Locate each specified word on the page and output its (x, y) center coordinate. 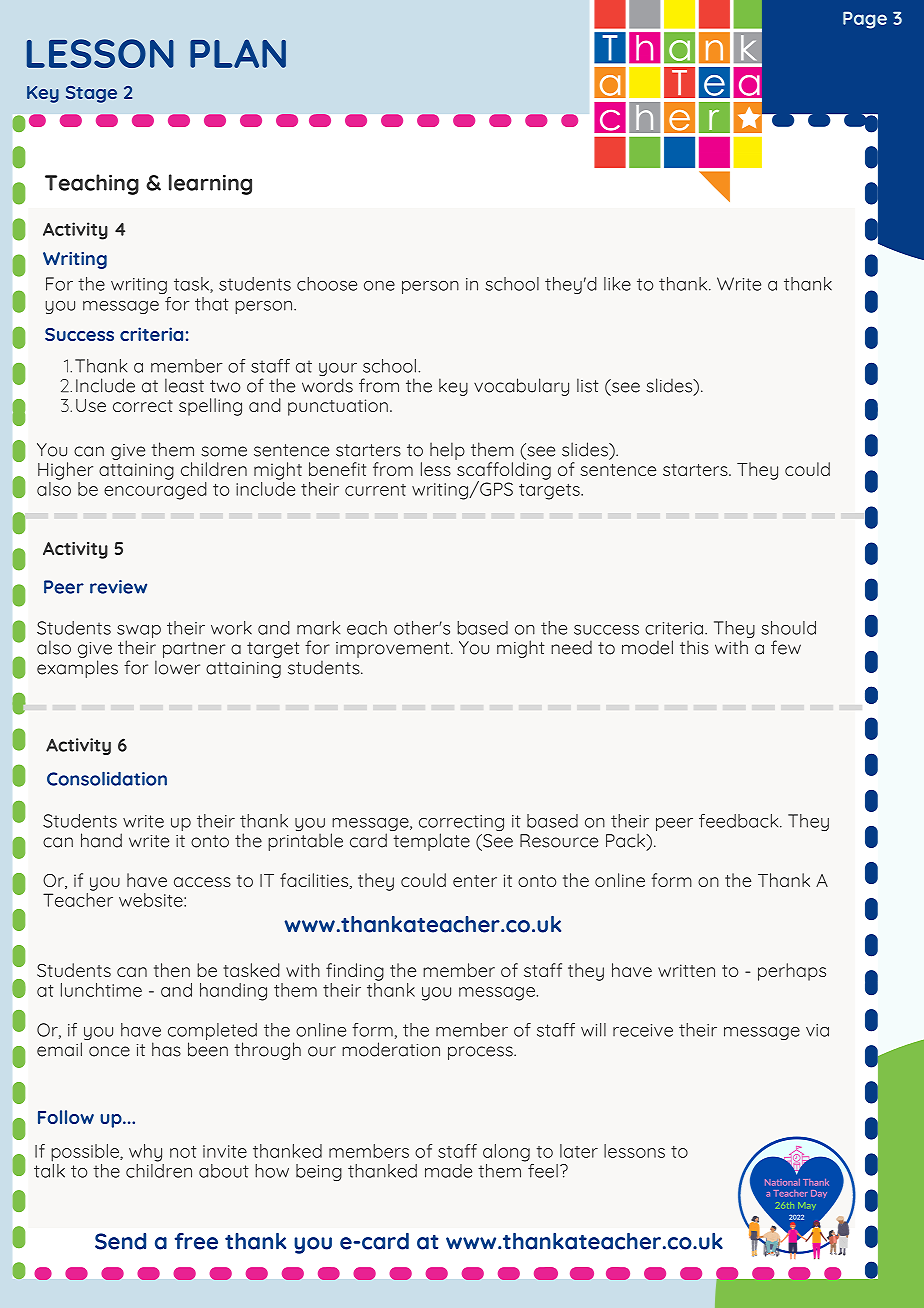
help (447, 451)
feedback (740, 821)
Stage (91, 94)
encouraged (155, 489)
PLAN (238, 53)
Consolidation (107, 779)
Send (120, 1241)
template (431, 842)
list (588, 385)
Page (865, 20)
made (448, 1171)
